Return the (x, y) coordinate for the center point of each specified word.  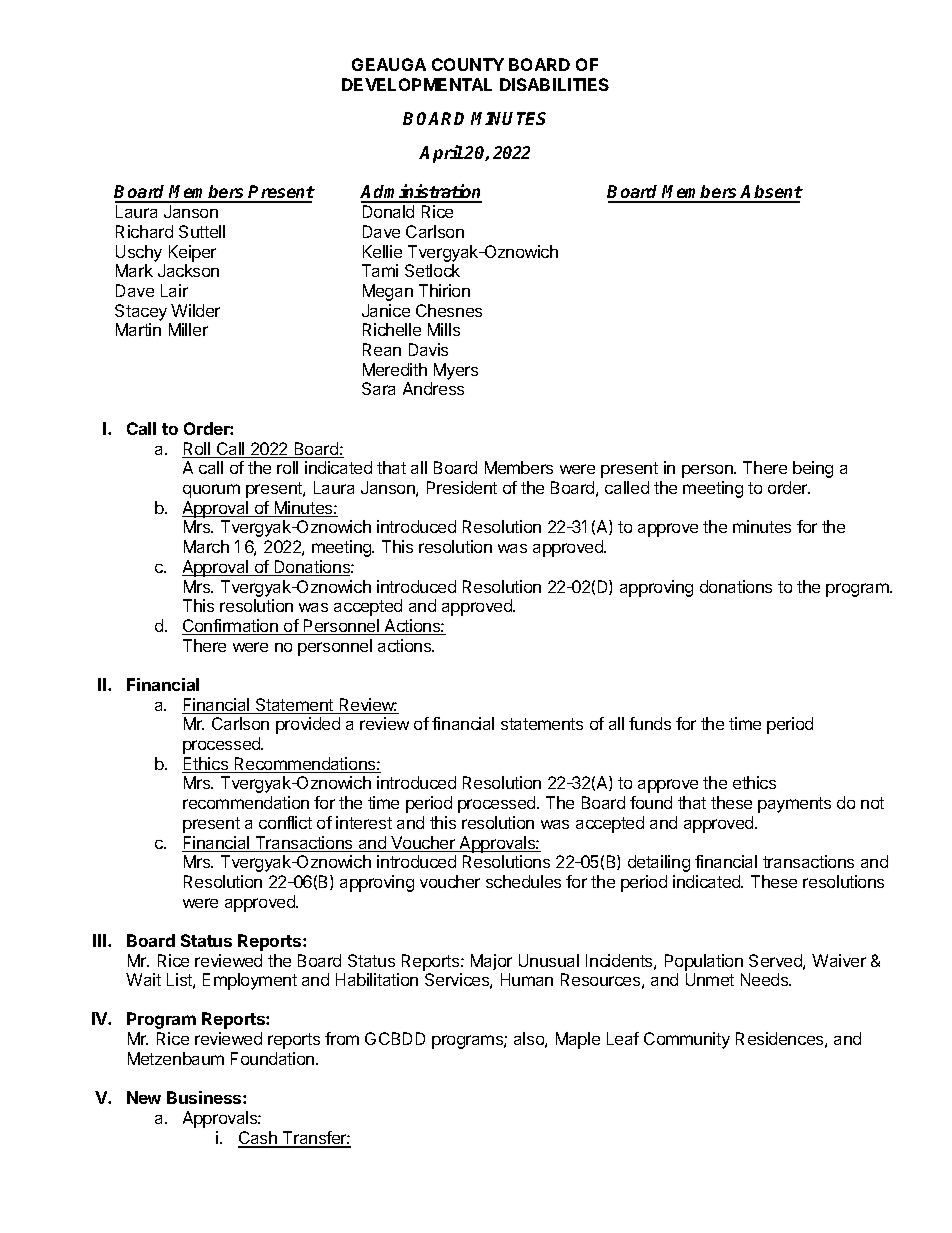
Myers (456, 371)
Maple (578, 1040)
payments (794, 805)
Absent (771, 193)
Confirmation (231, 627)
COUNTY (468, 64)
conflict (285, 822)
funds (650, 723)
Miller (188, 329)
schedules (523, 881)
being (813, 469)
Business (205, 1097)
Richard (144, 231)
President (462, 487)
